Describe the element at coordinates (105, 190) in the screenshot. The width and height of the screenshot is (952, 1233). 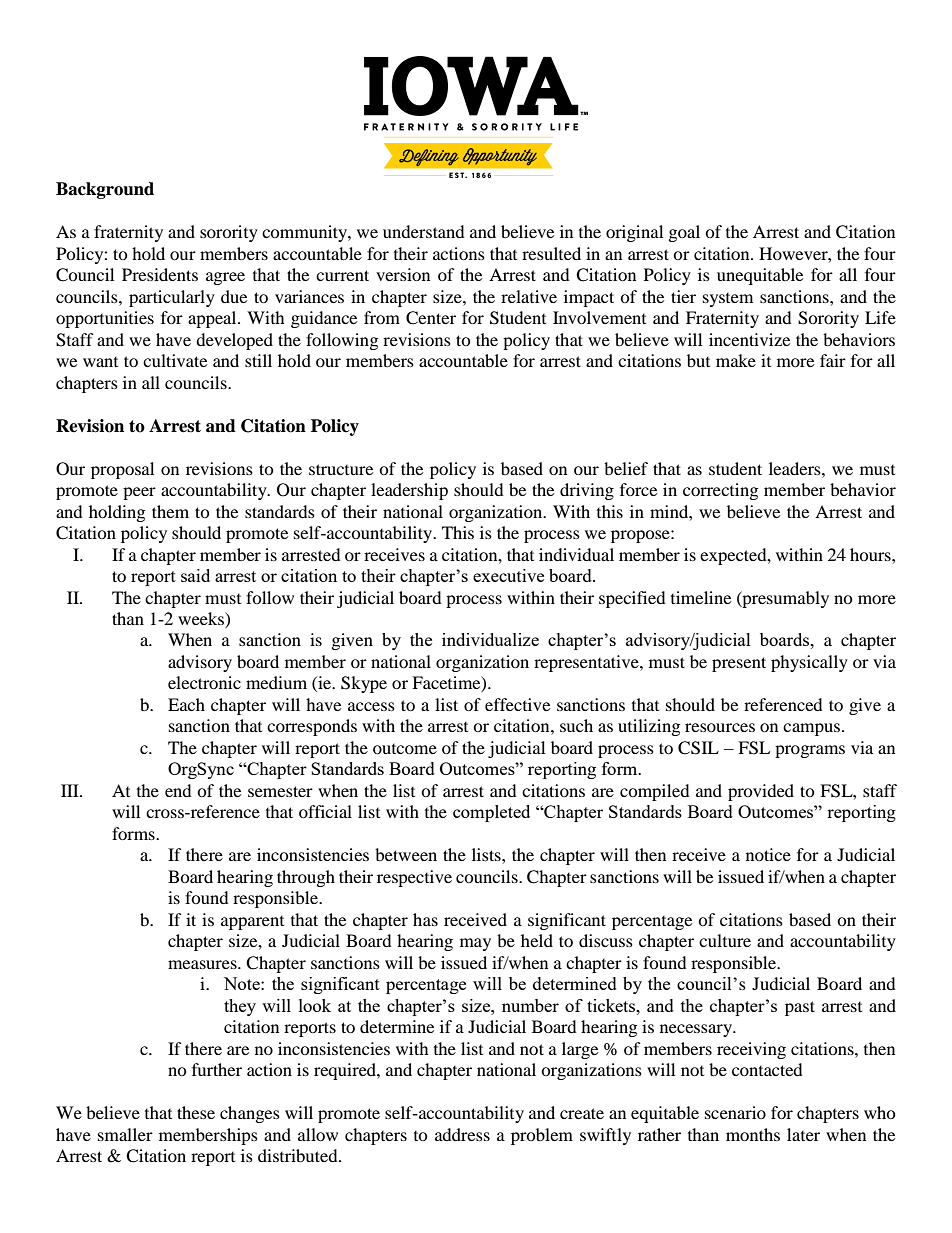
I see `Background` at that location.
